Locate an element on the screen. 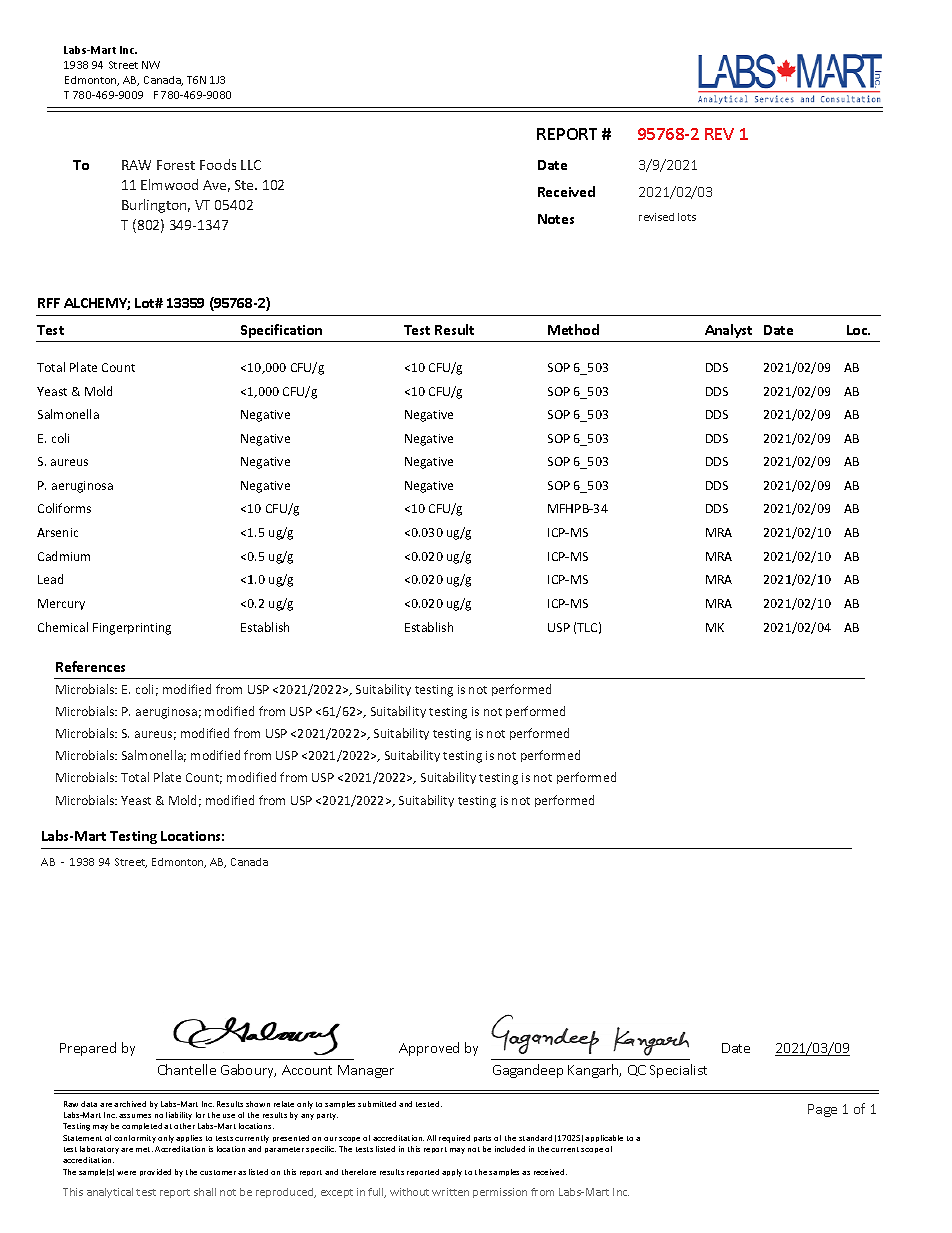 Image resolution: width=952 pixels, height=1233 pixels. Notes is located at coordinates (556, 219).
